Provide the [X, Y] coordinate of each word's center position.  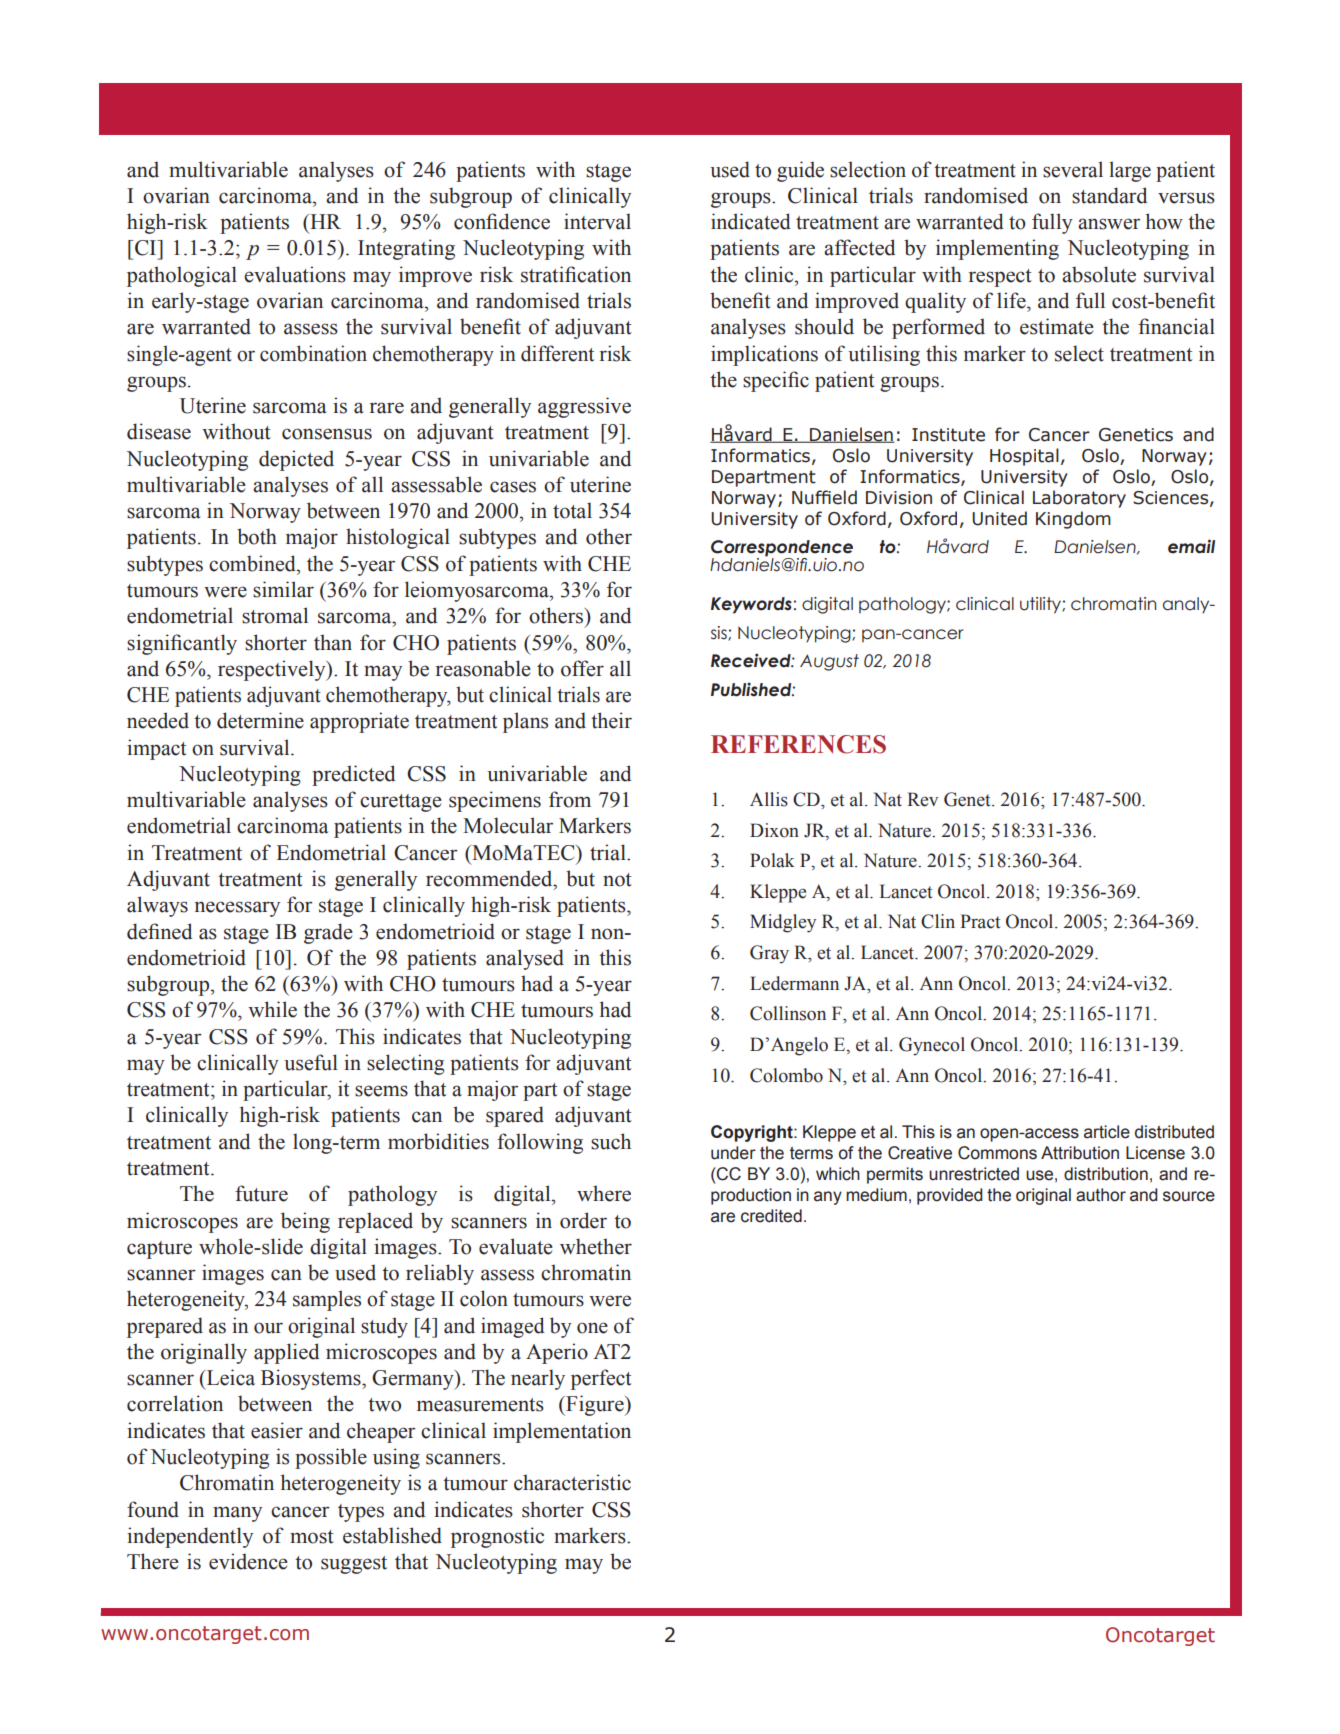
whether [596, 1246]
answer [1109, 224]
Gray [769, 954]
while [272, 1009]
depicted [296, 460]
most [312, 1537]
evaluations [295, 274]
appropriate [359, 722]
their [611, 720]
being [305, 1222]
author [1101, 1195]
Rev [922, 799]
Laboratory [1079, 499]
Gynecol [932, 1046]
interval [597, 221]
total [572, 510]
